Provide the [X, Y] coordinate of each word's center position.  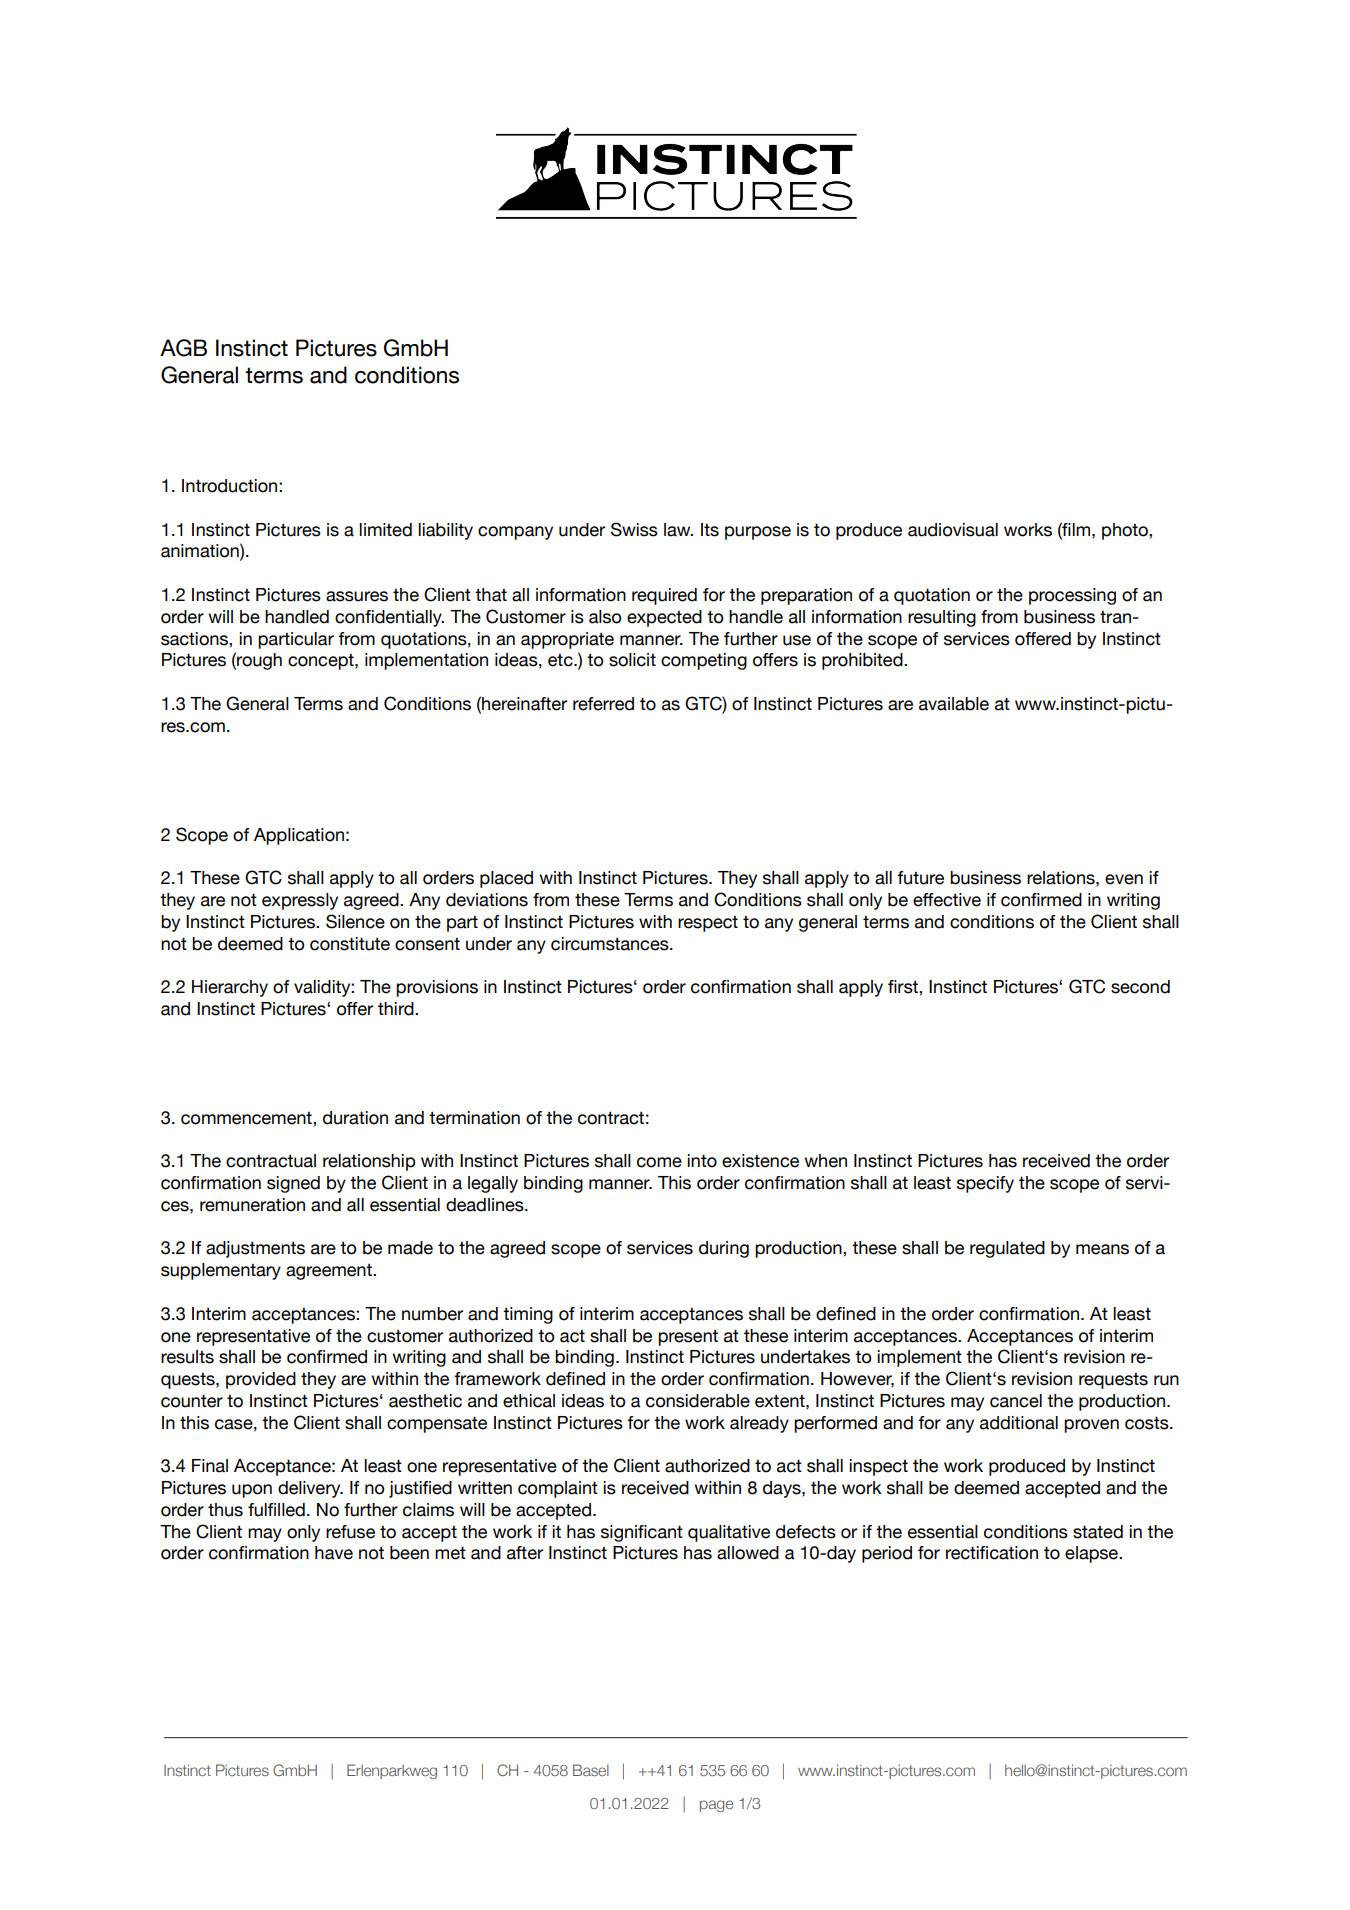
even [1124, 879]
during [724, 1249]
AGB [183, 348]
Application [299, 836]
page [716, 1806]
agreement [330, 1272]
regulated [1007, 1249]
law [678, 530]
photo [1126, 531]
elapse [1092, 1554]
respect [708, 924]
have [334, 1553]
